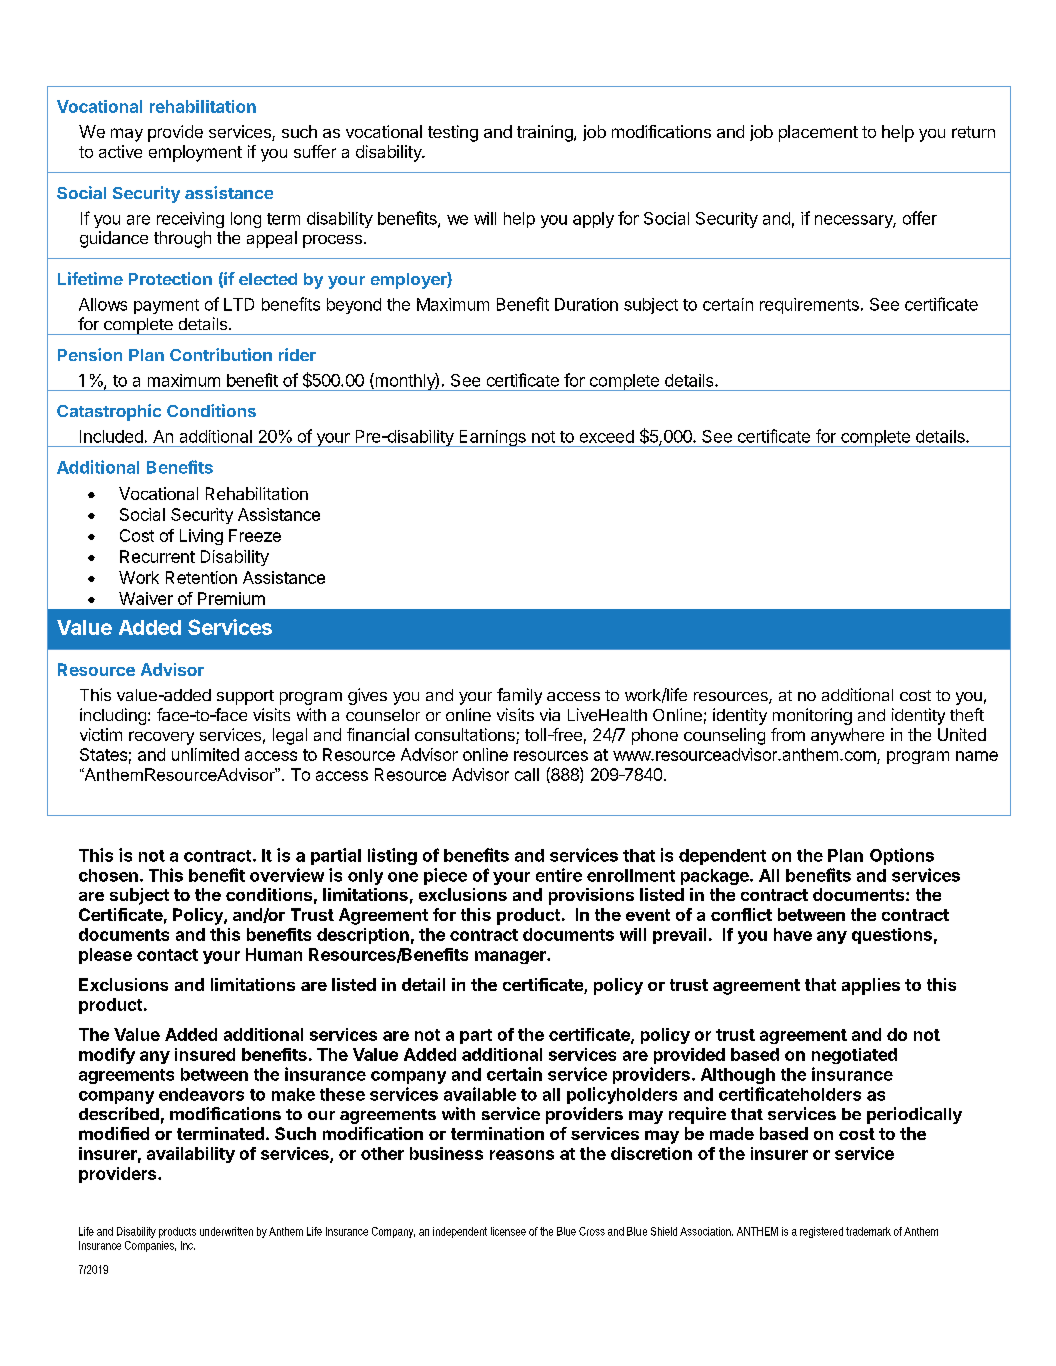 The image size is (1056, 1366). What do you see at coordinates (847, 736) in the document?
I see `anywhere` at bounding box center [847, 736].
